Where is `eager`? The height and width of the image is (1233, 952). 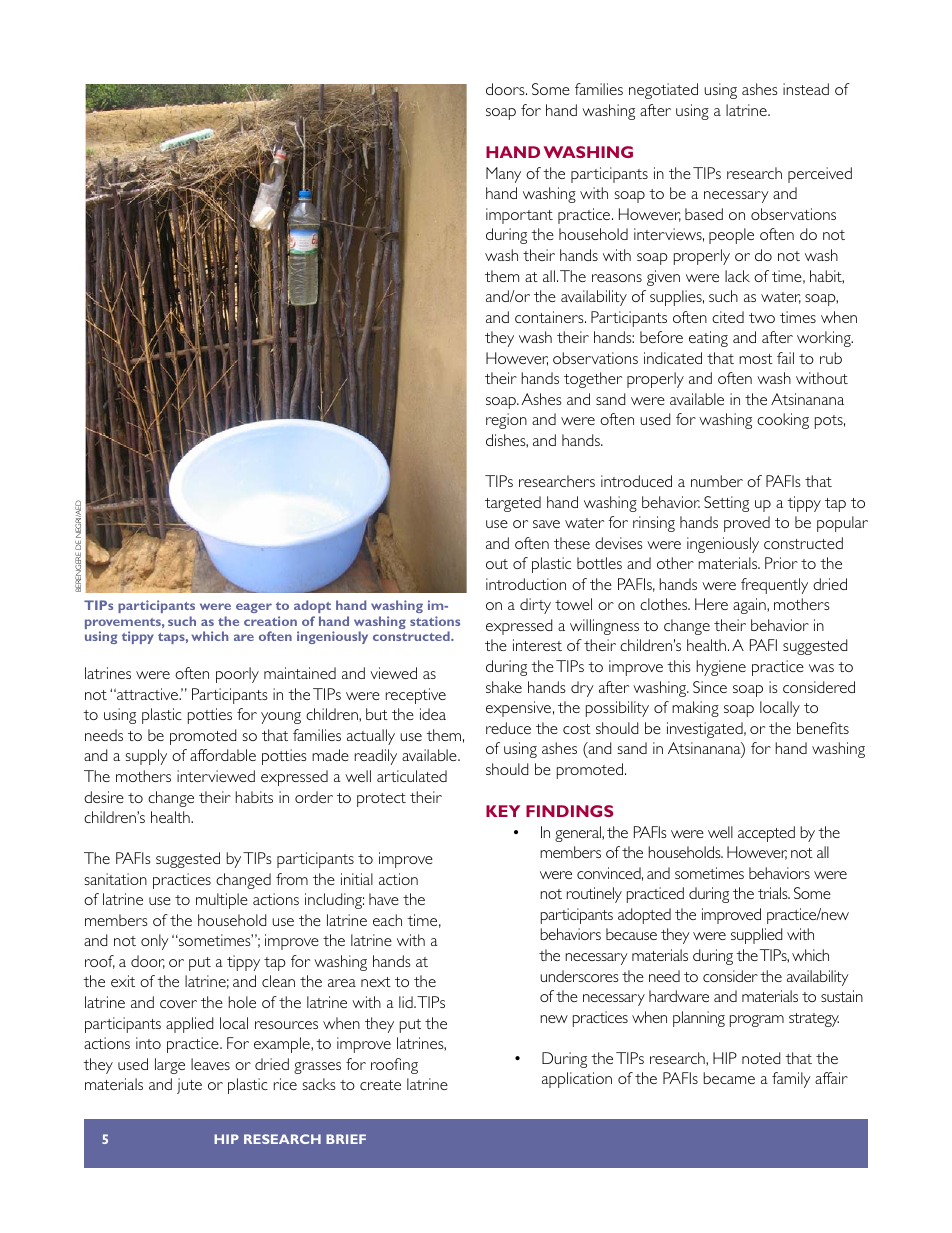 eager is located at coordinates (254, 608).
